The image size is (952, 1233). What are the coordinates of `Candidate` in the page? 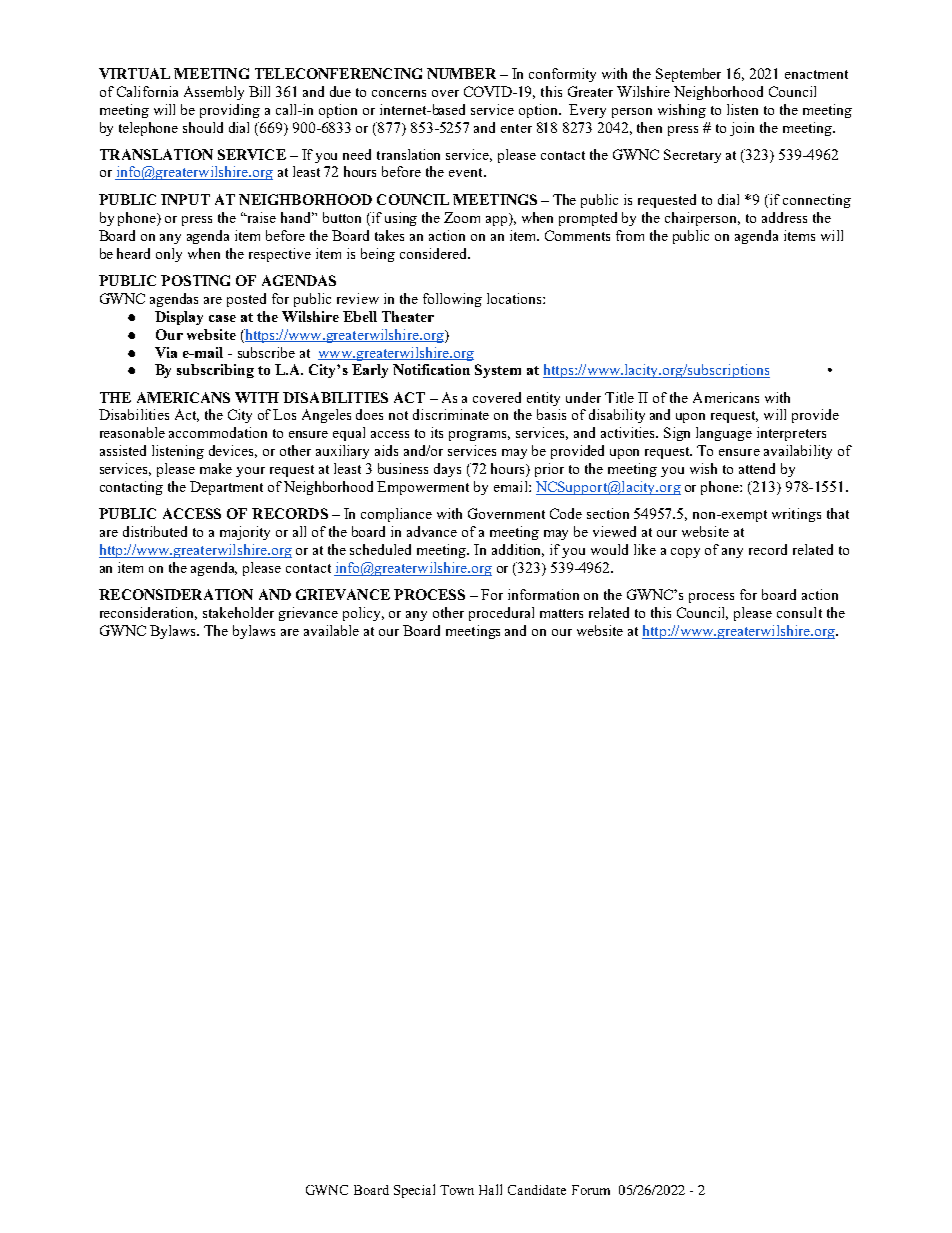 It's located at (537, 1190).
